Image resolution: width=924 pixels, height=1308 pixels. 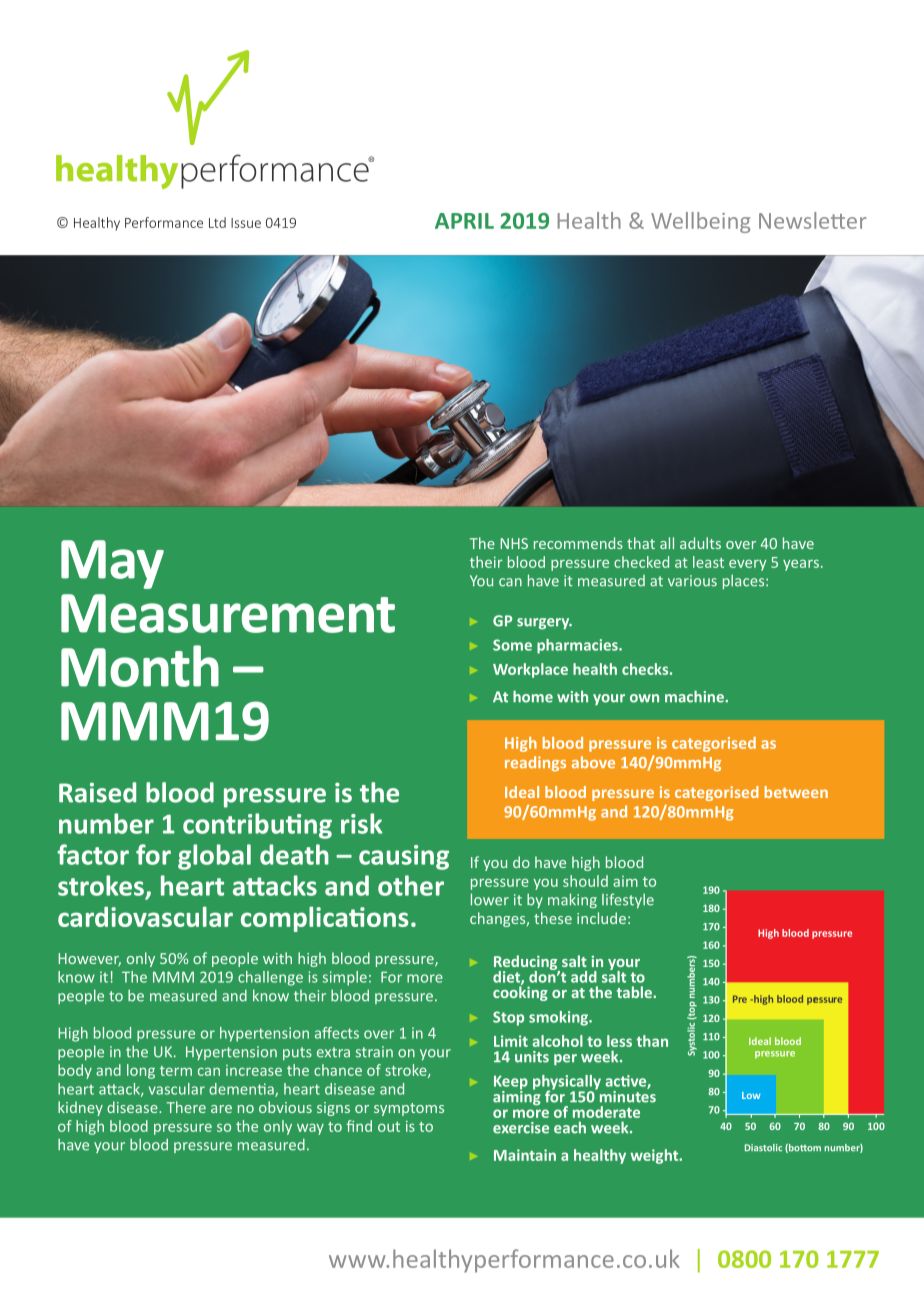 I want to click on between, so click(x=796, y=792).
